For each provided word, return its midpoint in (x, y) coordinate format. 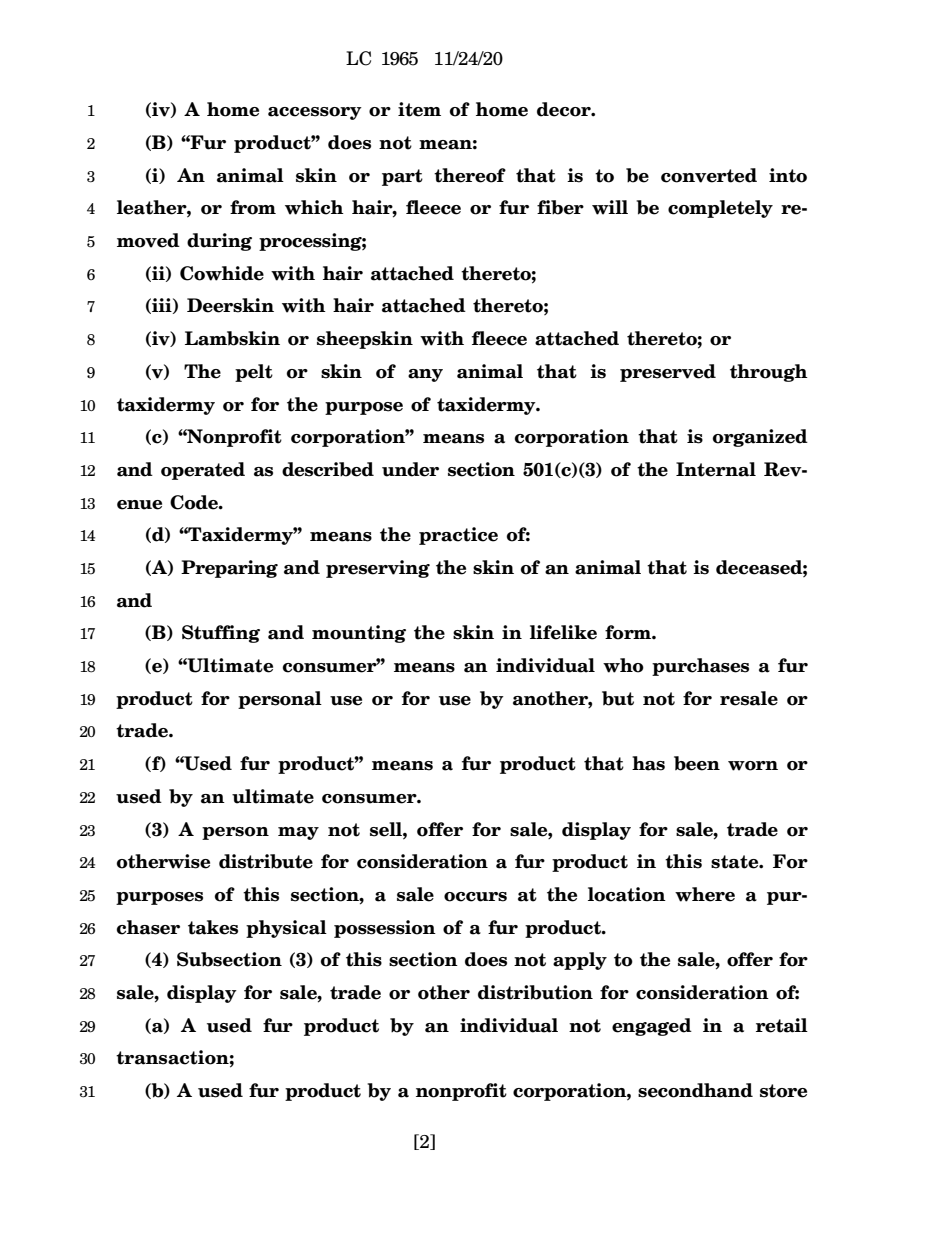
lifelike (563, 632)
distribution (535, 992)
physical (286, 929)
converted (709, 175)
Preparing (229, 569)
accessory (315, 113)
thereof (470, 175)
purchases (700, 667)
